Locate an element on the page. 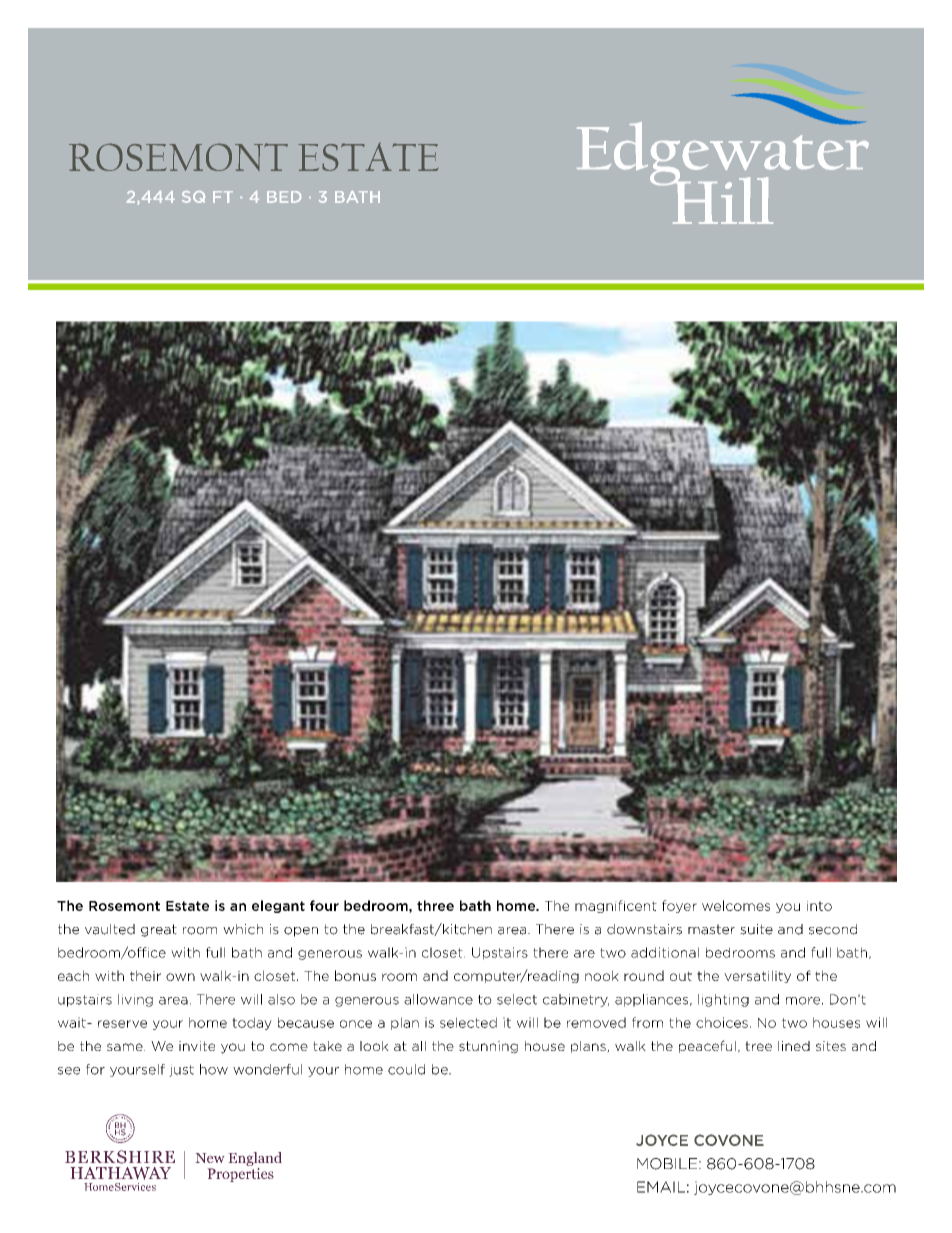 This document has height=1233, width=952. suite is located at coordinates (756, 929).
